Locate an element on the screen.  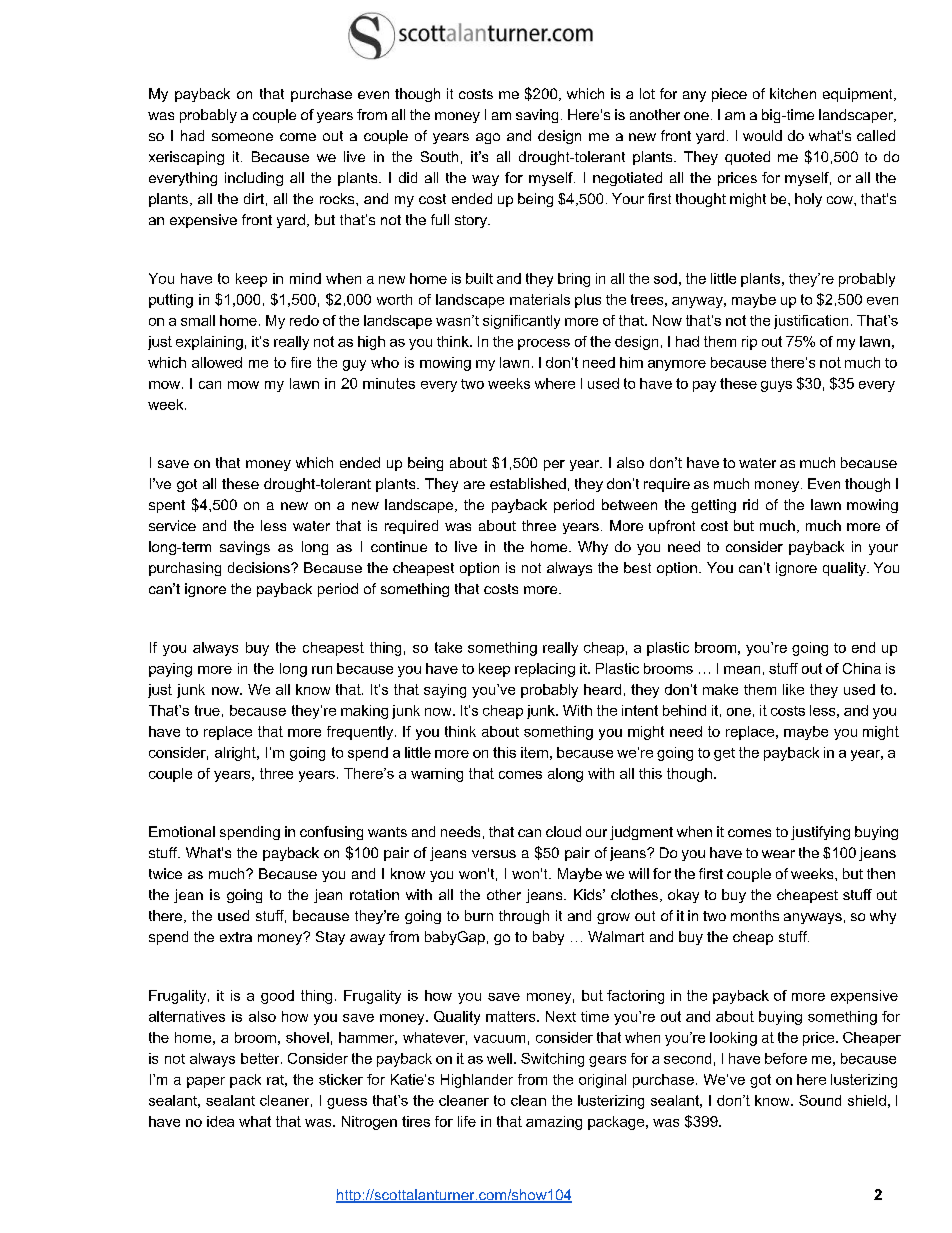
kitchen is located at coordinates (793, 93).
